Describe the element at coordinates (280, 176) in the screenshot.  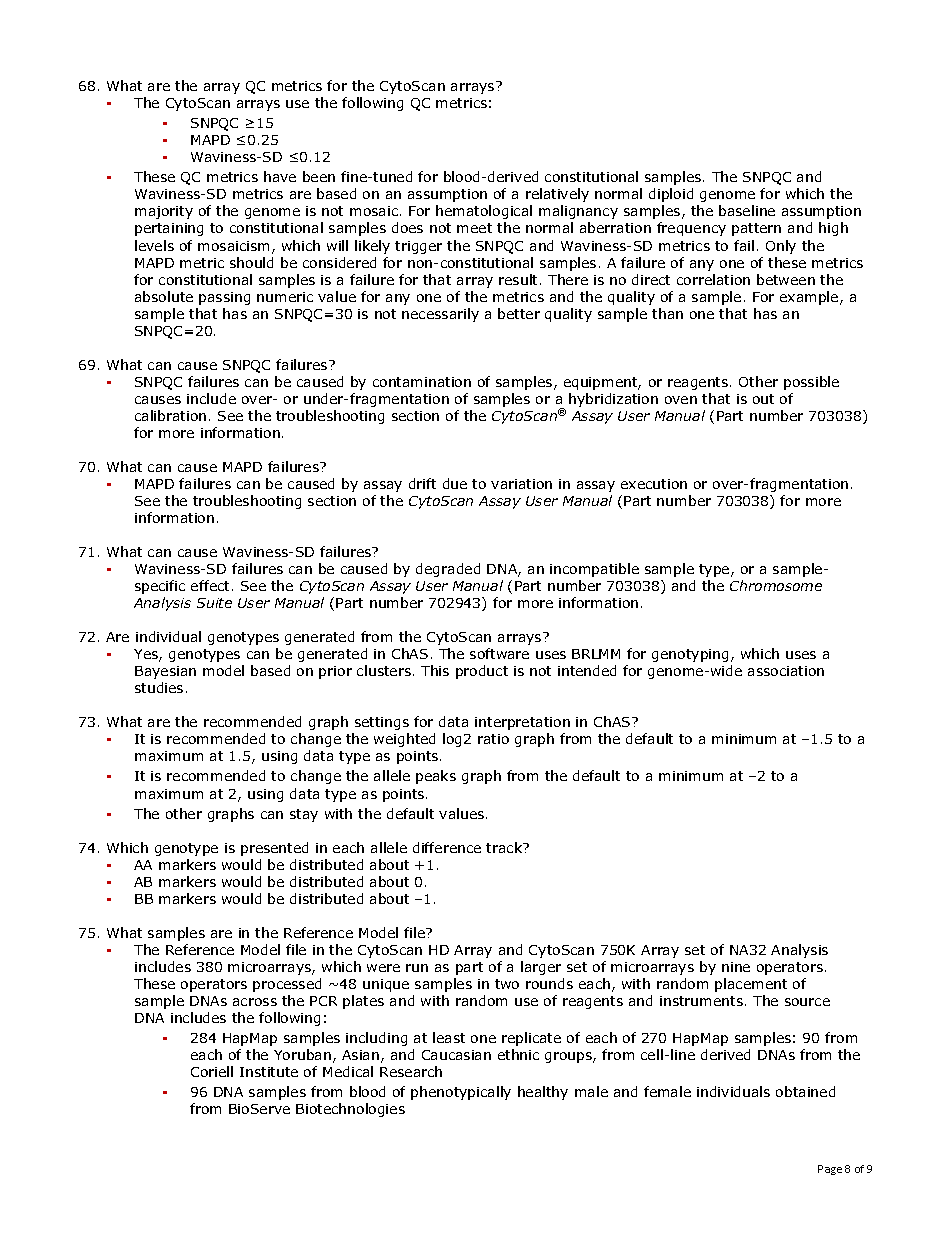
I see `have` at that location.
